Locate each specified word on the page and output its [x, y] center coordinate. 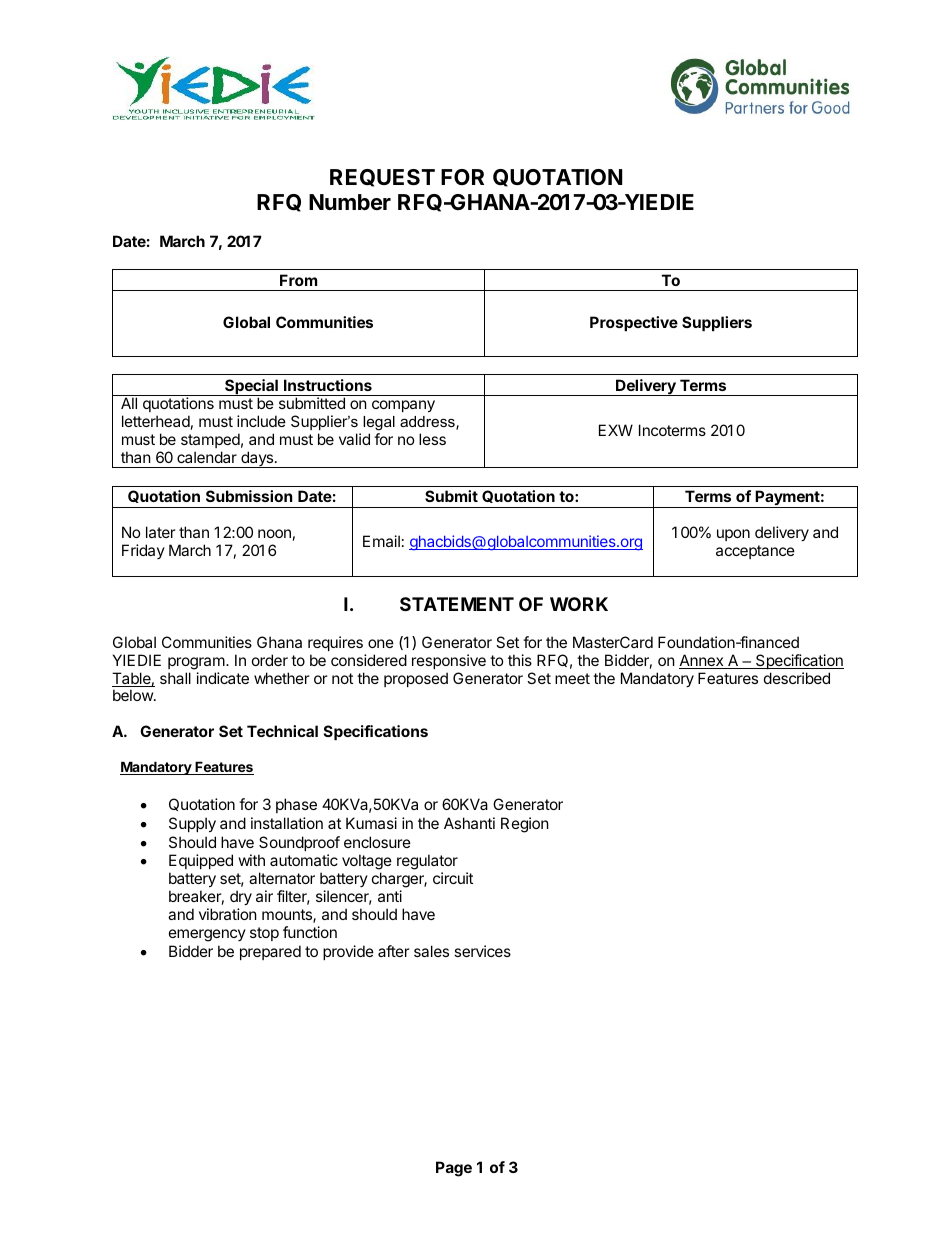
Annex [702, 661]
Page [454, 1169]
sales [431, 951]
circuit [453, 878]
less [432, 439]
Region [525, 825]
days [257, 459]
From [298, 280]
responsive [449, 661]
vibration [228, 914]
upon [733, 535]
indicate [223, 678]
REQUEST [382, 178]
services [482, 951]
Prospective [634, 323]
